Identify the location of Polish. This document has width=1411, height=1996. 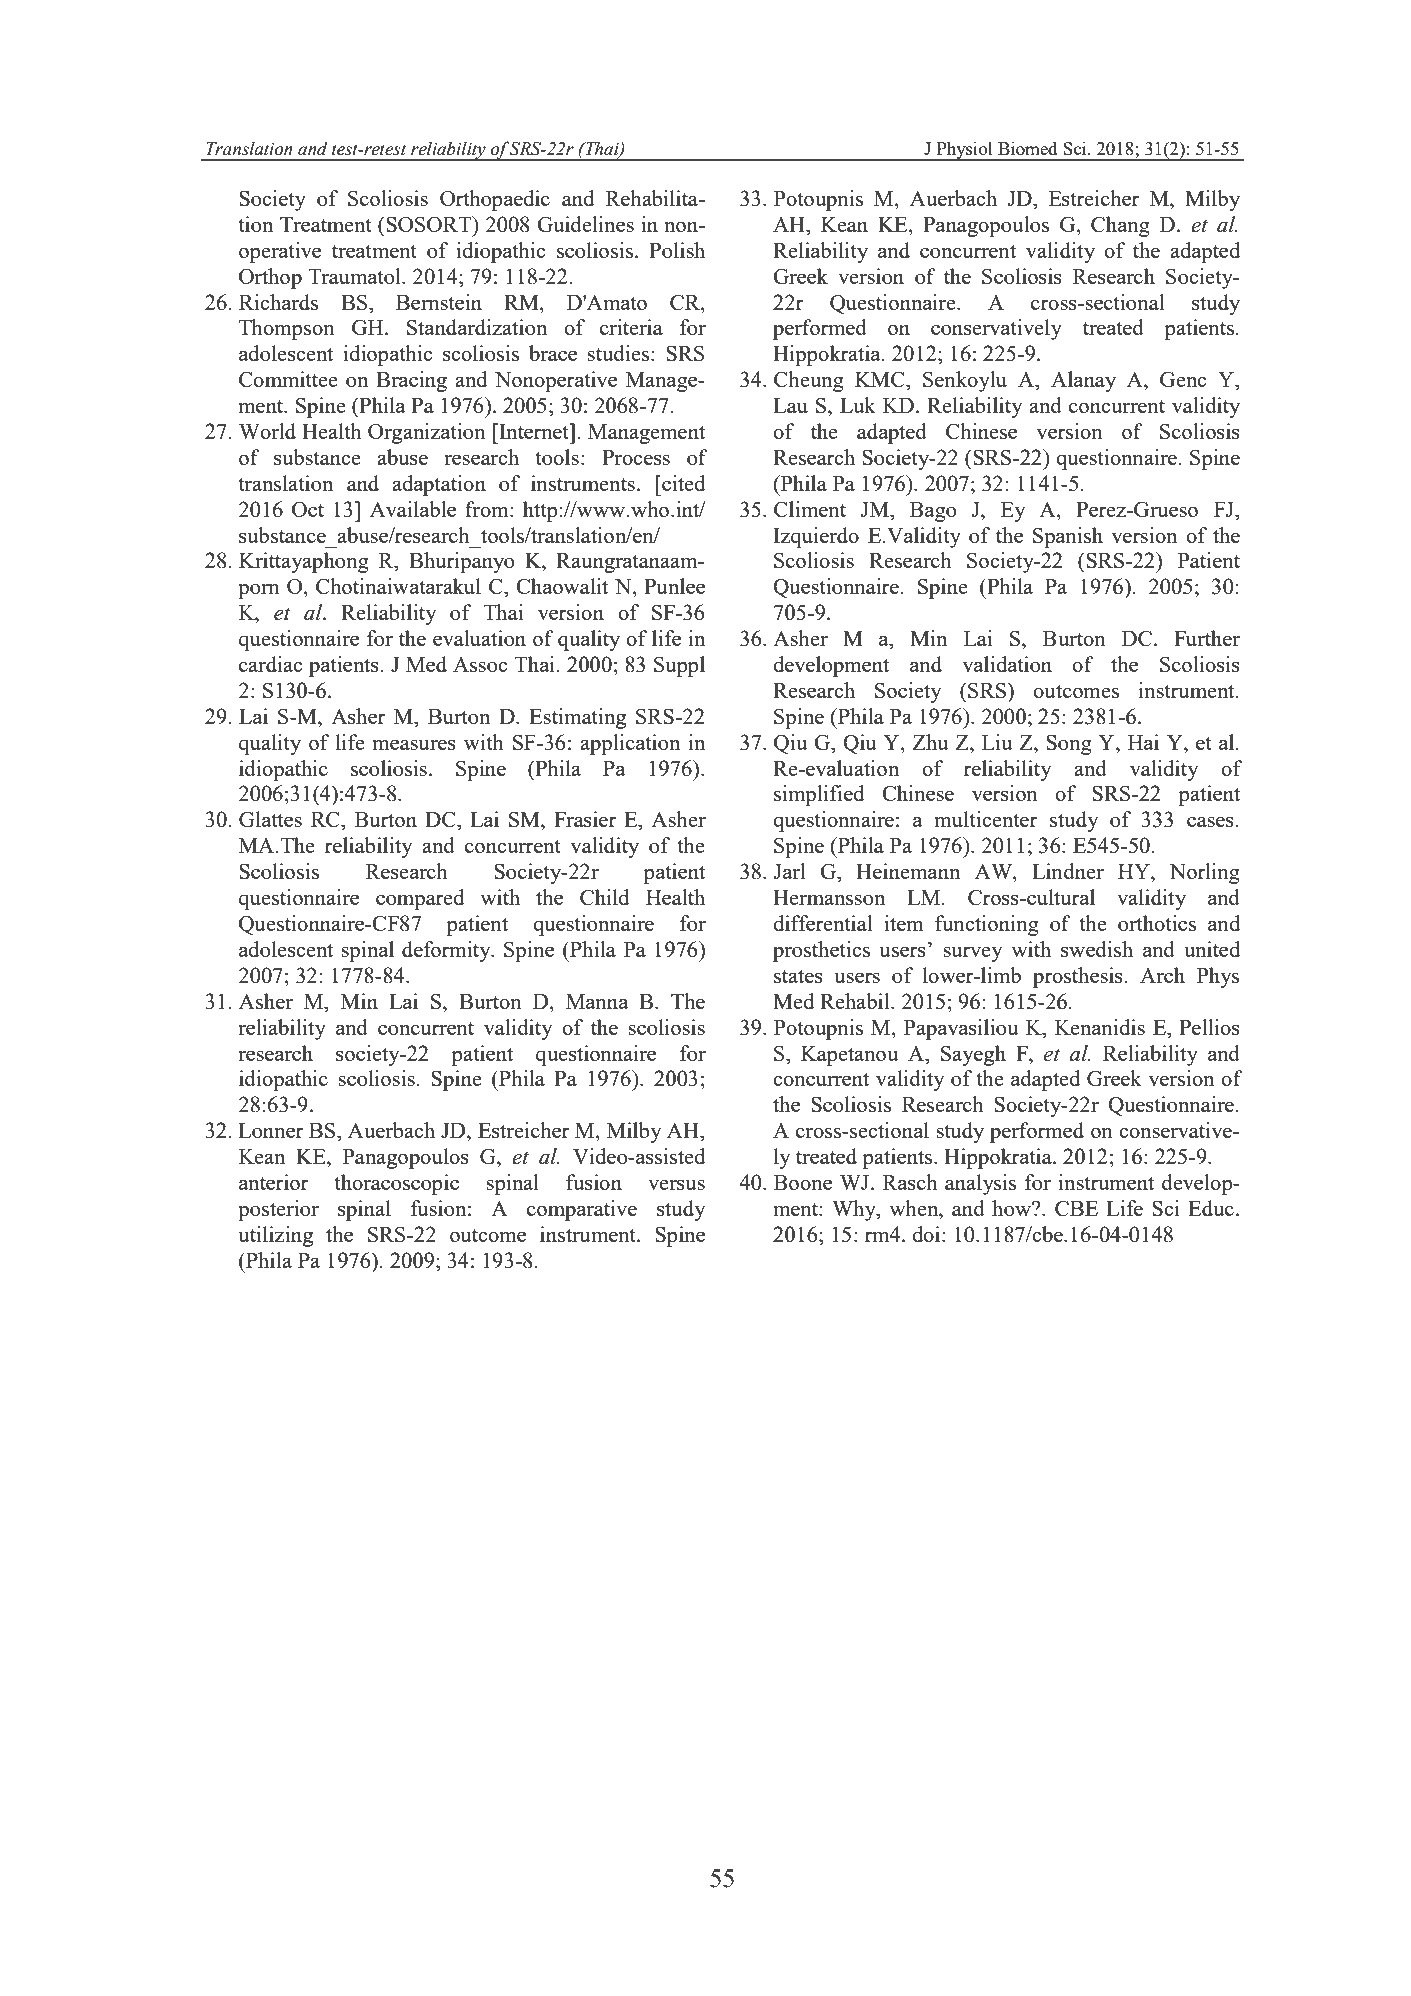
(677, 250).
